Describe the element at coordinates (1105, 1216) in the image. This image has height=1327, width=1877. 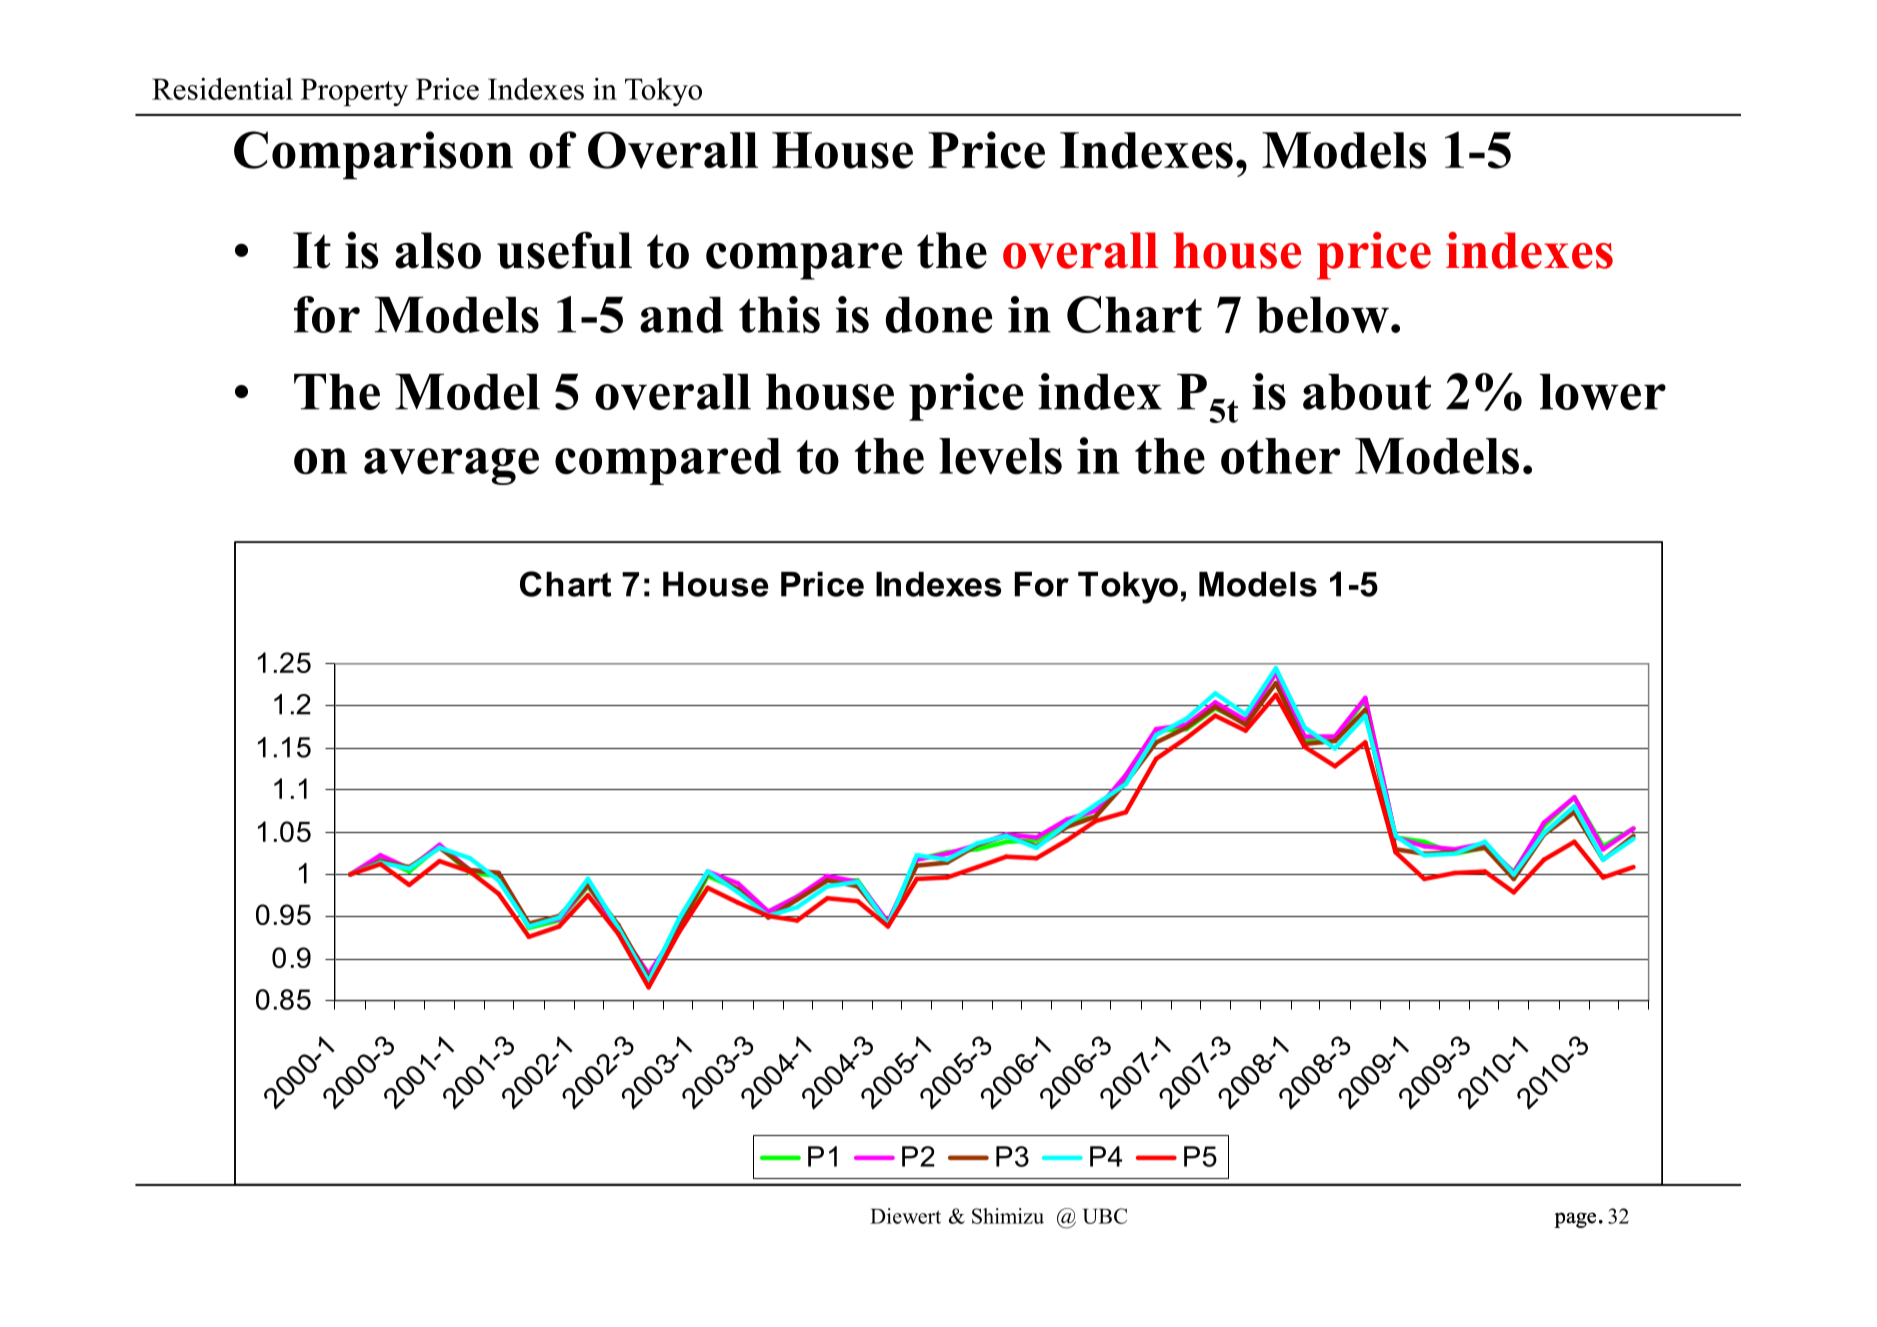
I see `UBC` at that location.
